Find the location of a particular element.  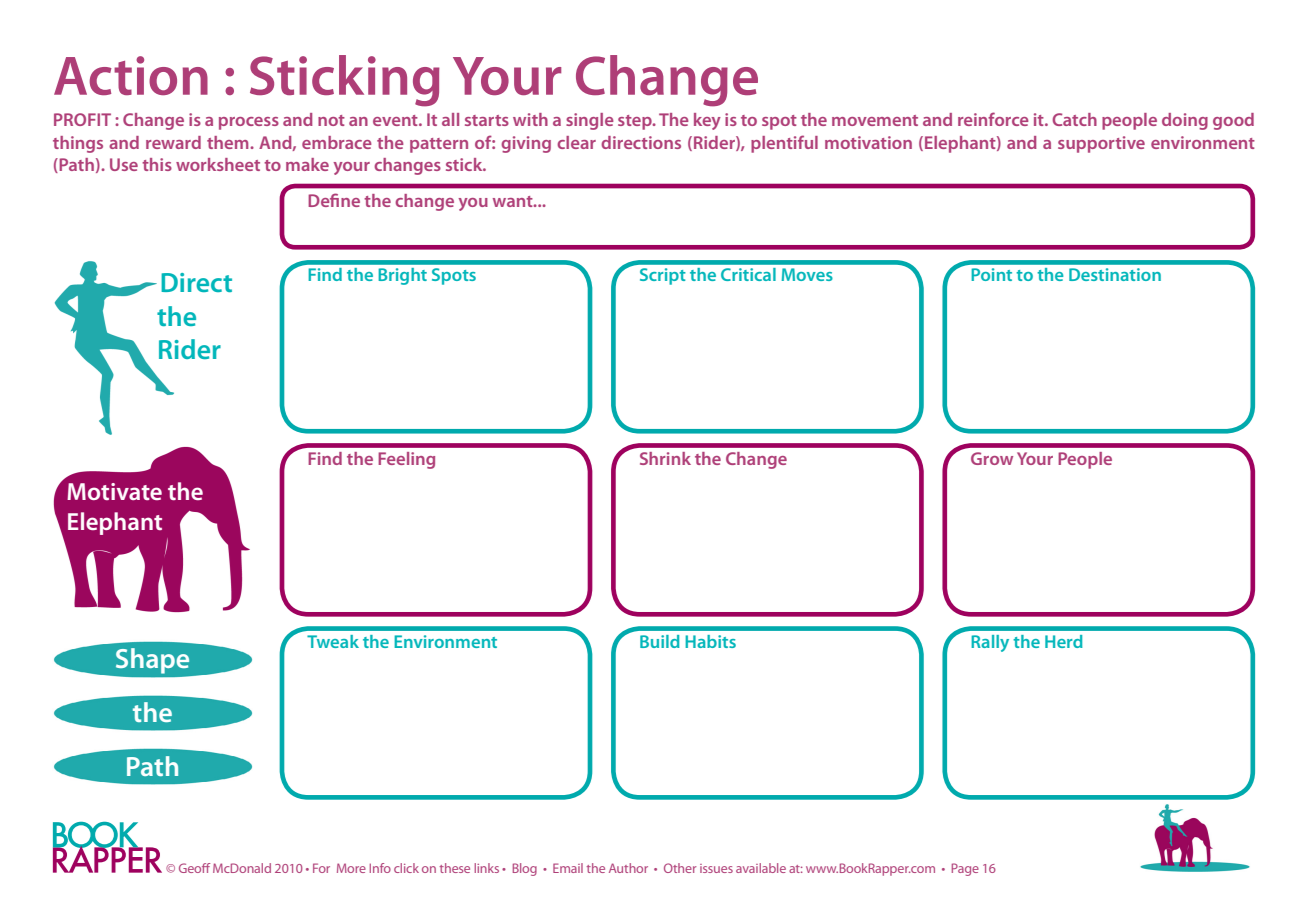

Grow is located at coordinates (992, 458).
